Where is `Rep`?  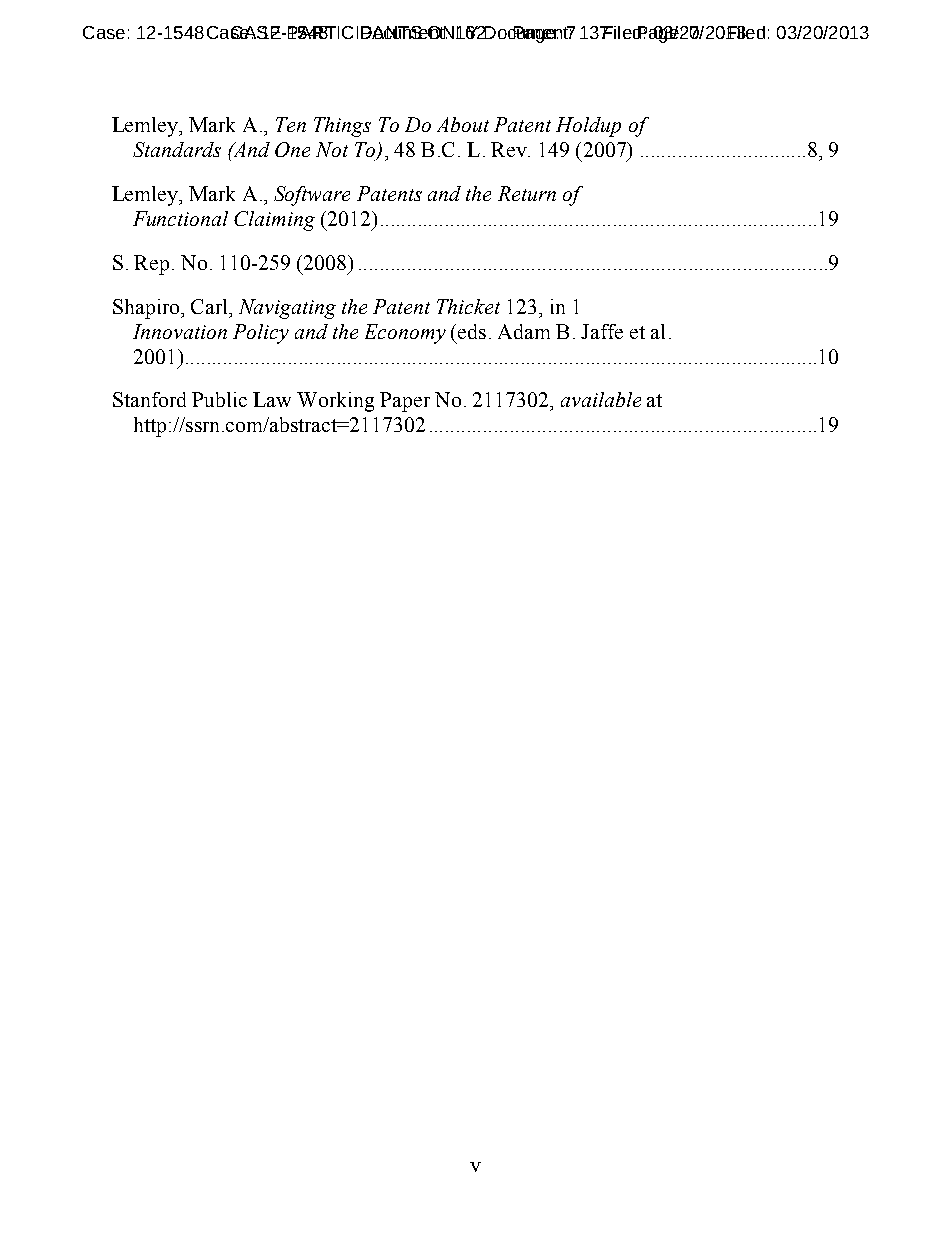
Rep is located at coordinates (151, 265).
